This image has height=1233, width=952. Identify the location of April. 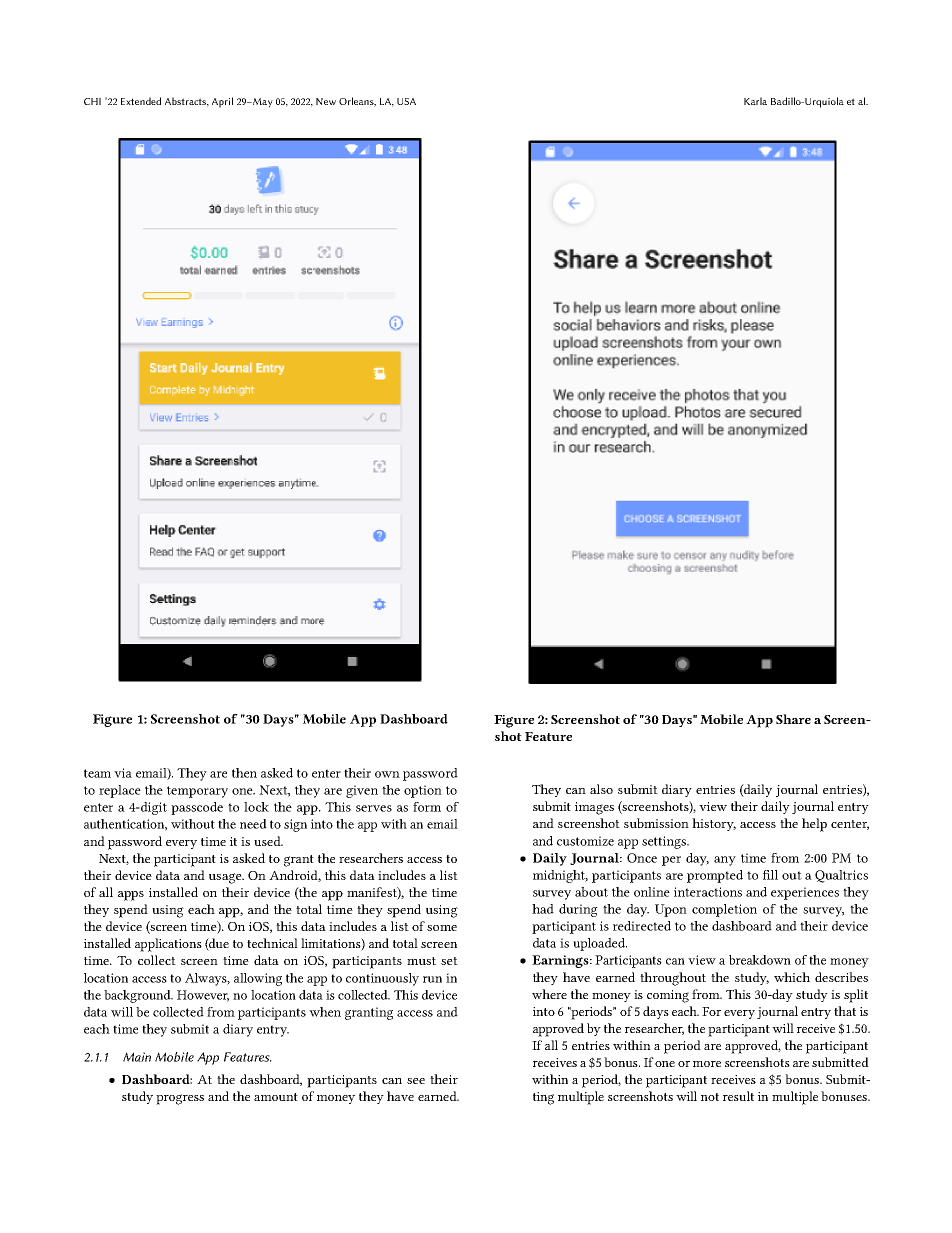
(222, 102).
